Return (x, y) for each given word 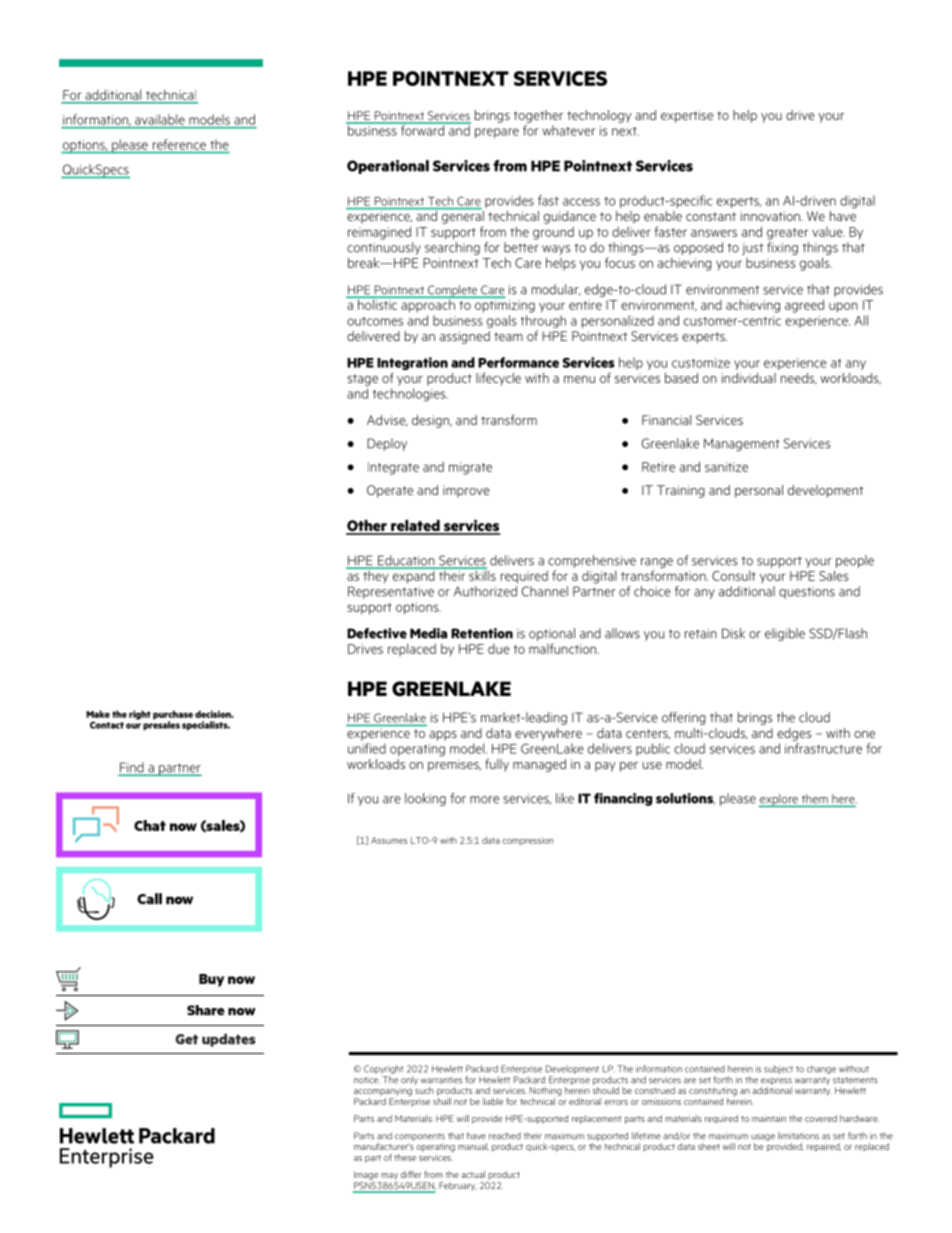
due (499, 649)
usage (763, 1139)
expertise (687, 116)
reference (179, 144)
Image (367, 1177)
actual (473, 1174)
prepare (497, 133)
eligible (785, 634)
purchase (173, 716)
